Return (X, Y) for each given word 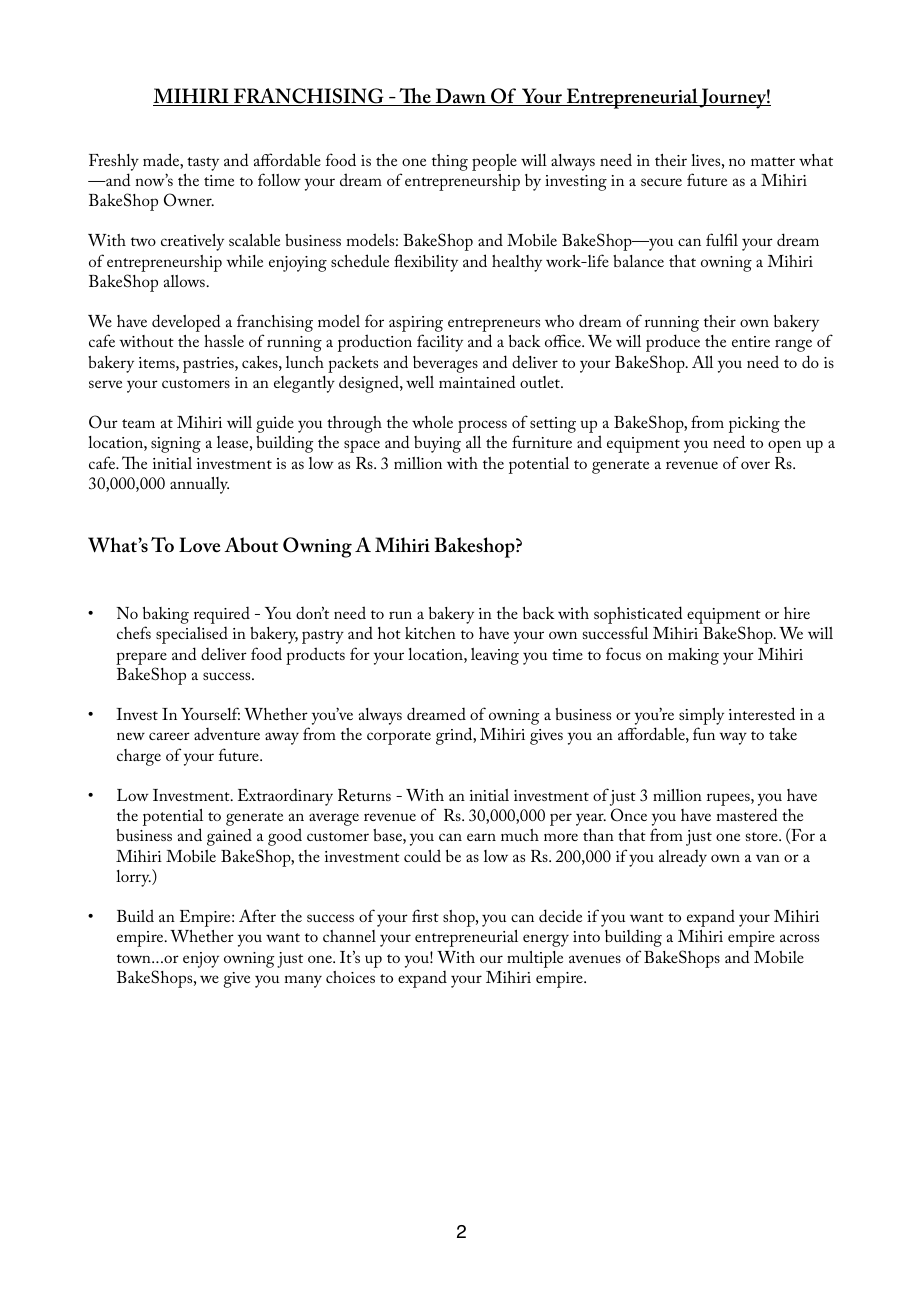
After (257, 915)
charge (139, 757)
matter (773, 161)
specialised (192, 635)
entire (751, 341)
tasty (203, 164)
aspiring (416, 325)
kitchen (430, 633)
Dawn (460, 97)
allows (184, 281)
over (755, 465)
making (693, 656)
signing (176, 445)
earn (481, 837)
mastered (747, 814)
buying (437, 444)
